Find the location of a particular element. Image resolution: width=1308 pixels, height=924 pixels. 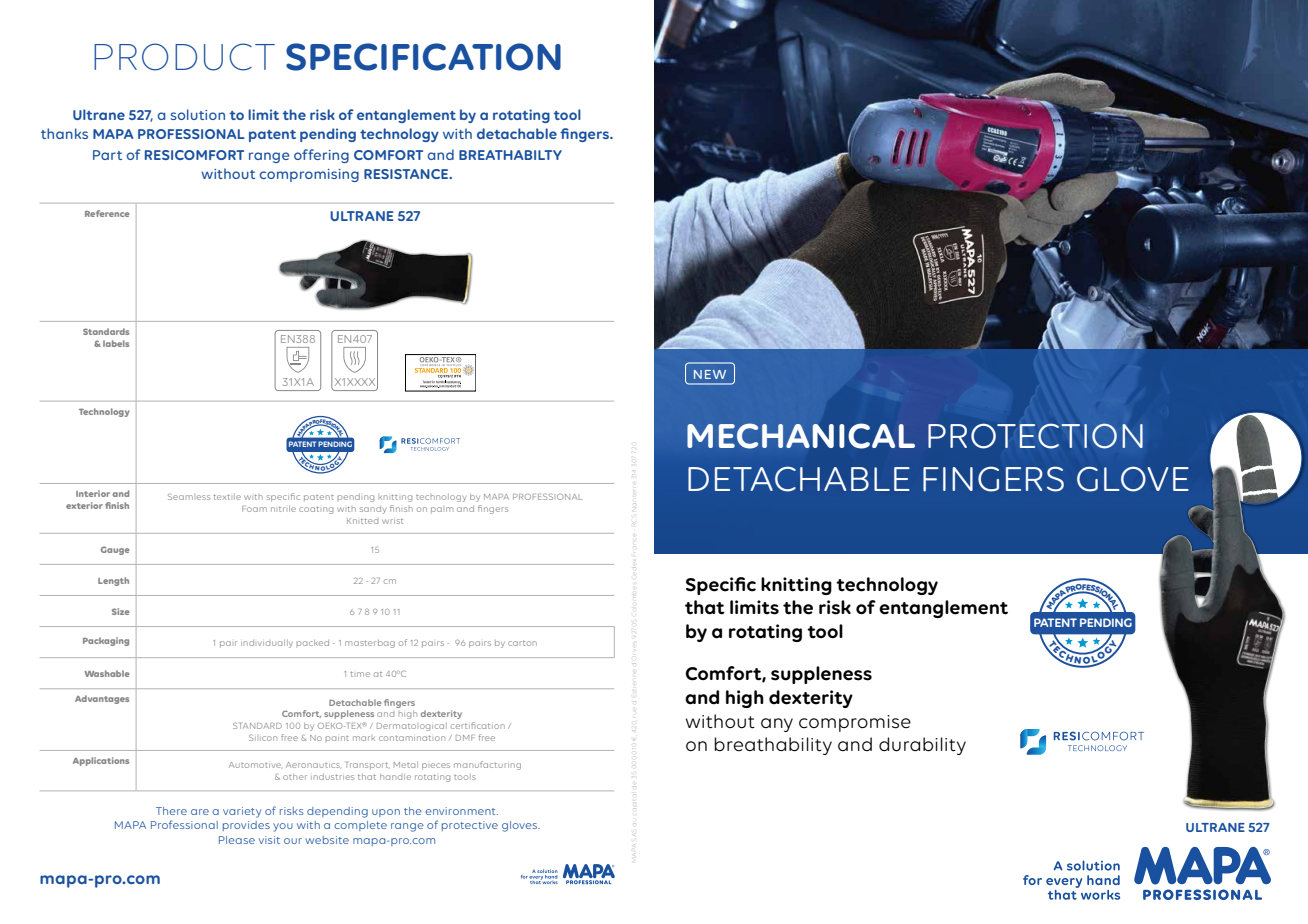

PROTECTION is located at coordinates (1035, 436).
